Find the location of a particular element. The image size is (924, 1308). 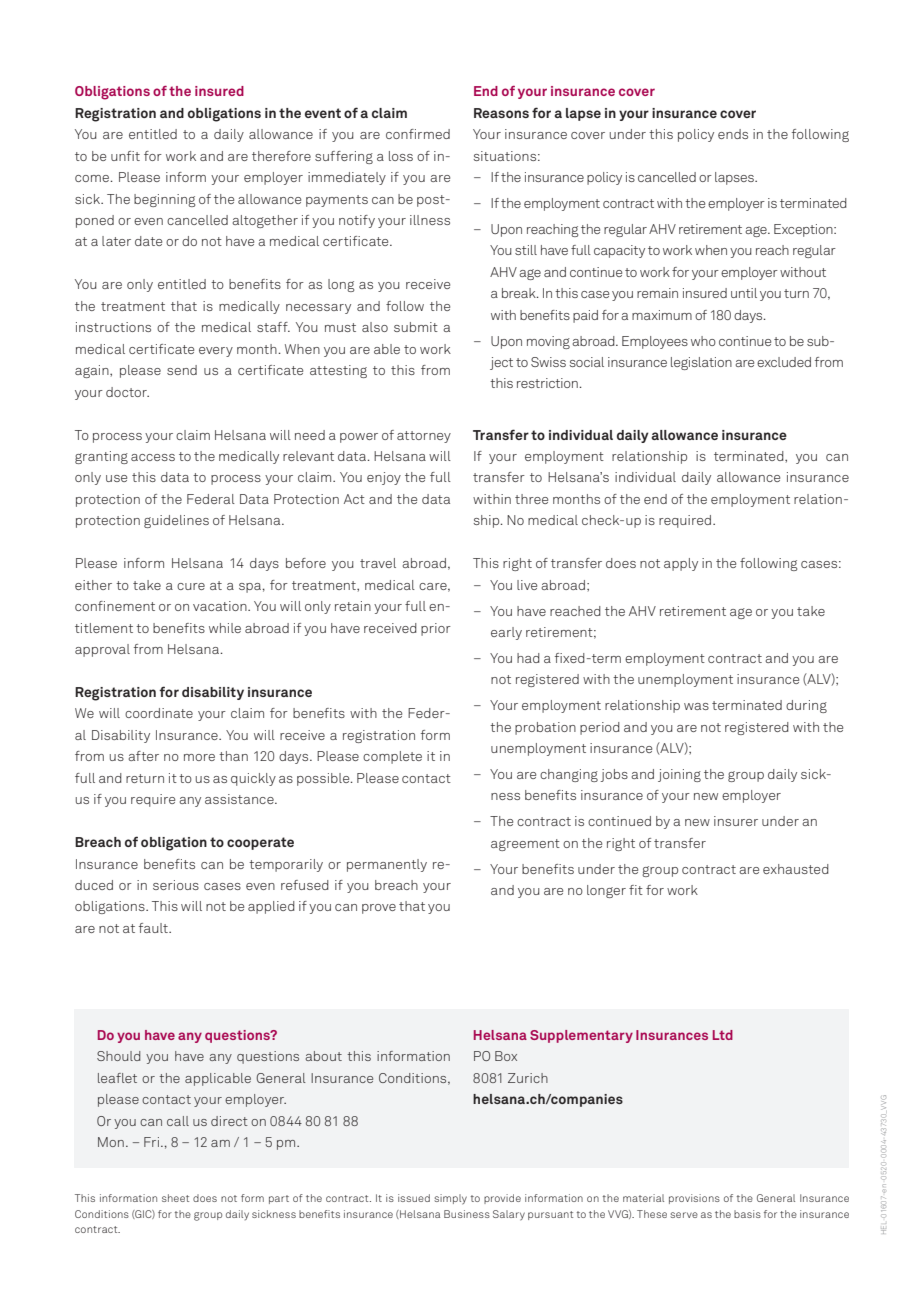

confirmed is located at coordinates (418, 134).
